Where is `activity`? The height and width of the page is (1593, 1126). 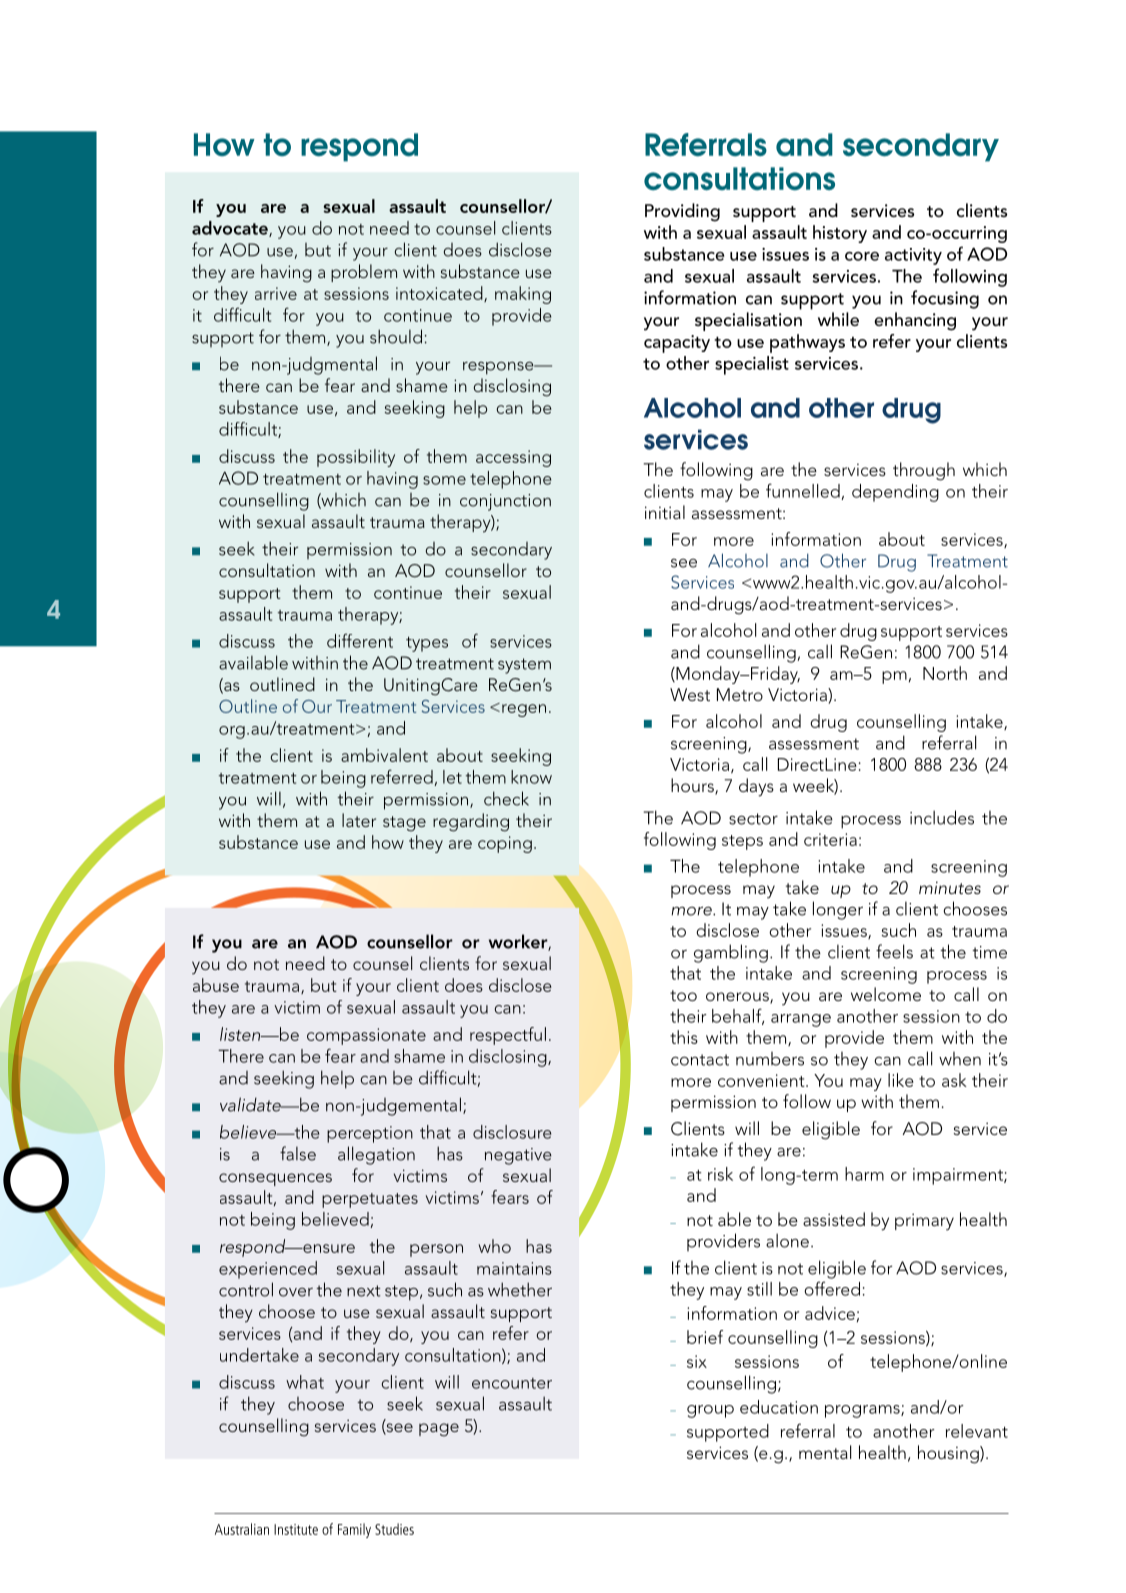 activity is located at coordinates (913, 256).
